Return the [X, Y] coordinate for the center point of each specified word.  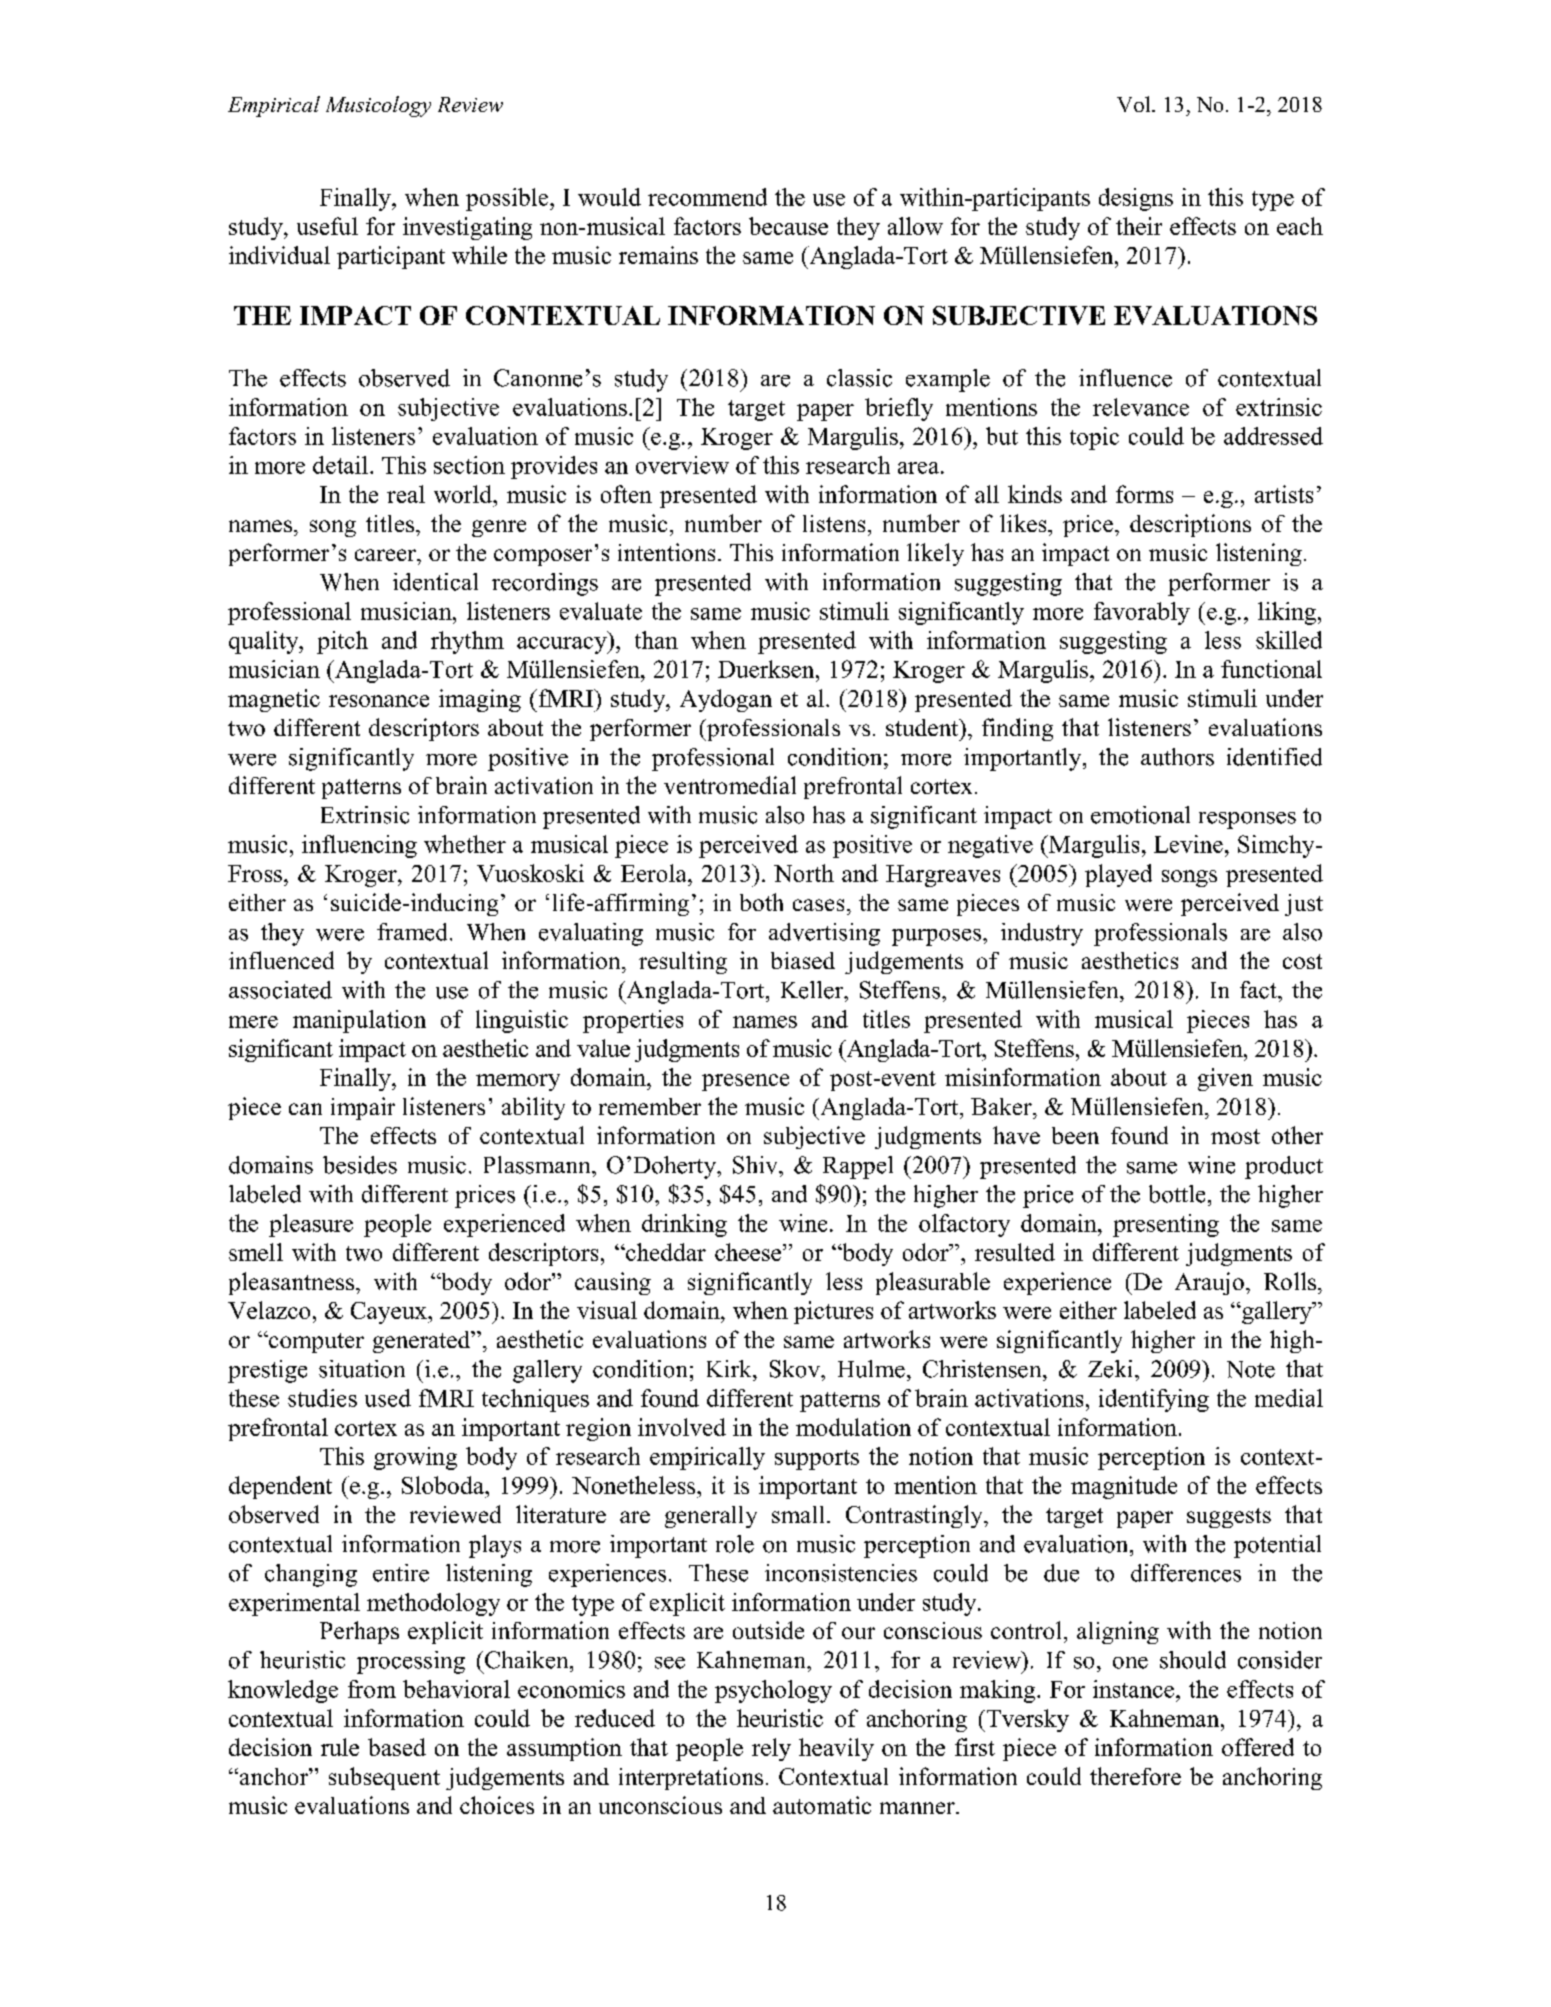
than [656, 640]
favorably [1142, 613]
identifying [1154, 1400]
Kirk [730, 1368]
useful [327, 226]
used [388, 1398]
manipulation [359, 1021]
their [1139, 226]
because [788, 226]
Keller [813, 990]
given [1225, 1079]
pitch [342, 642]
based [397, 1747]
